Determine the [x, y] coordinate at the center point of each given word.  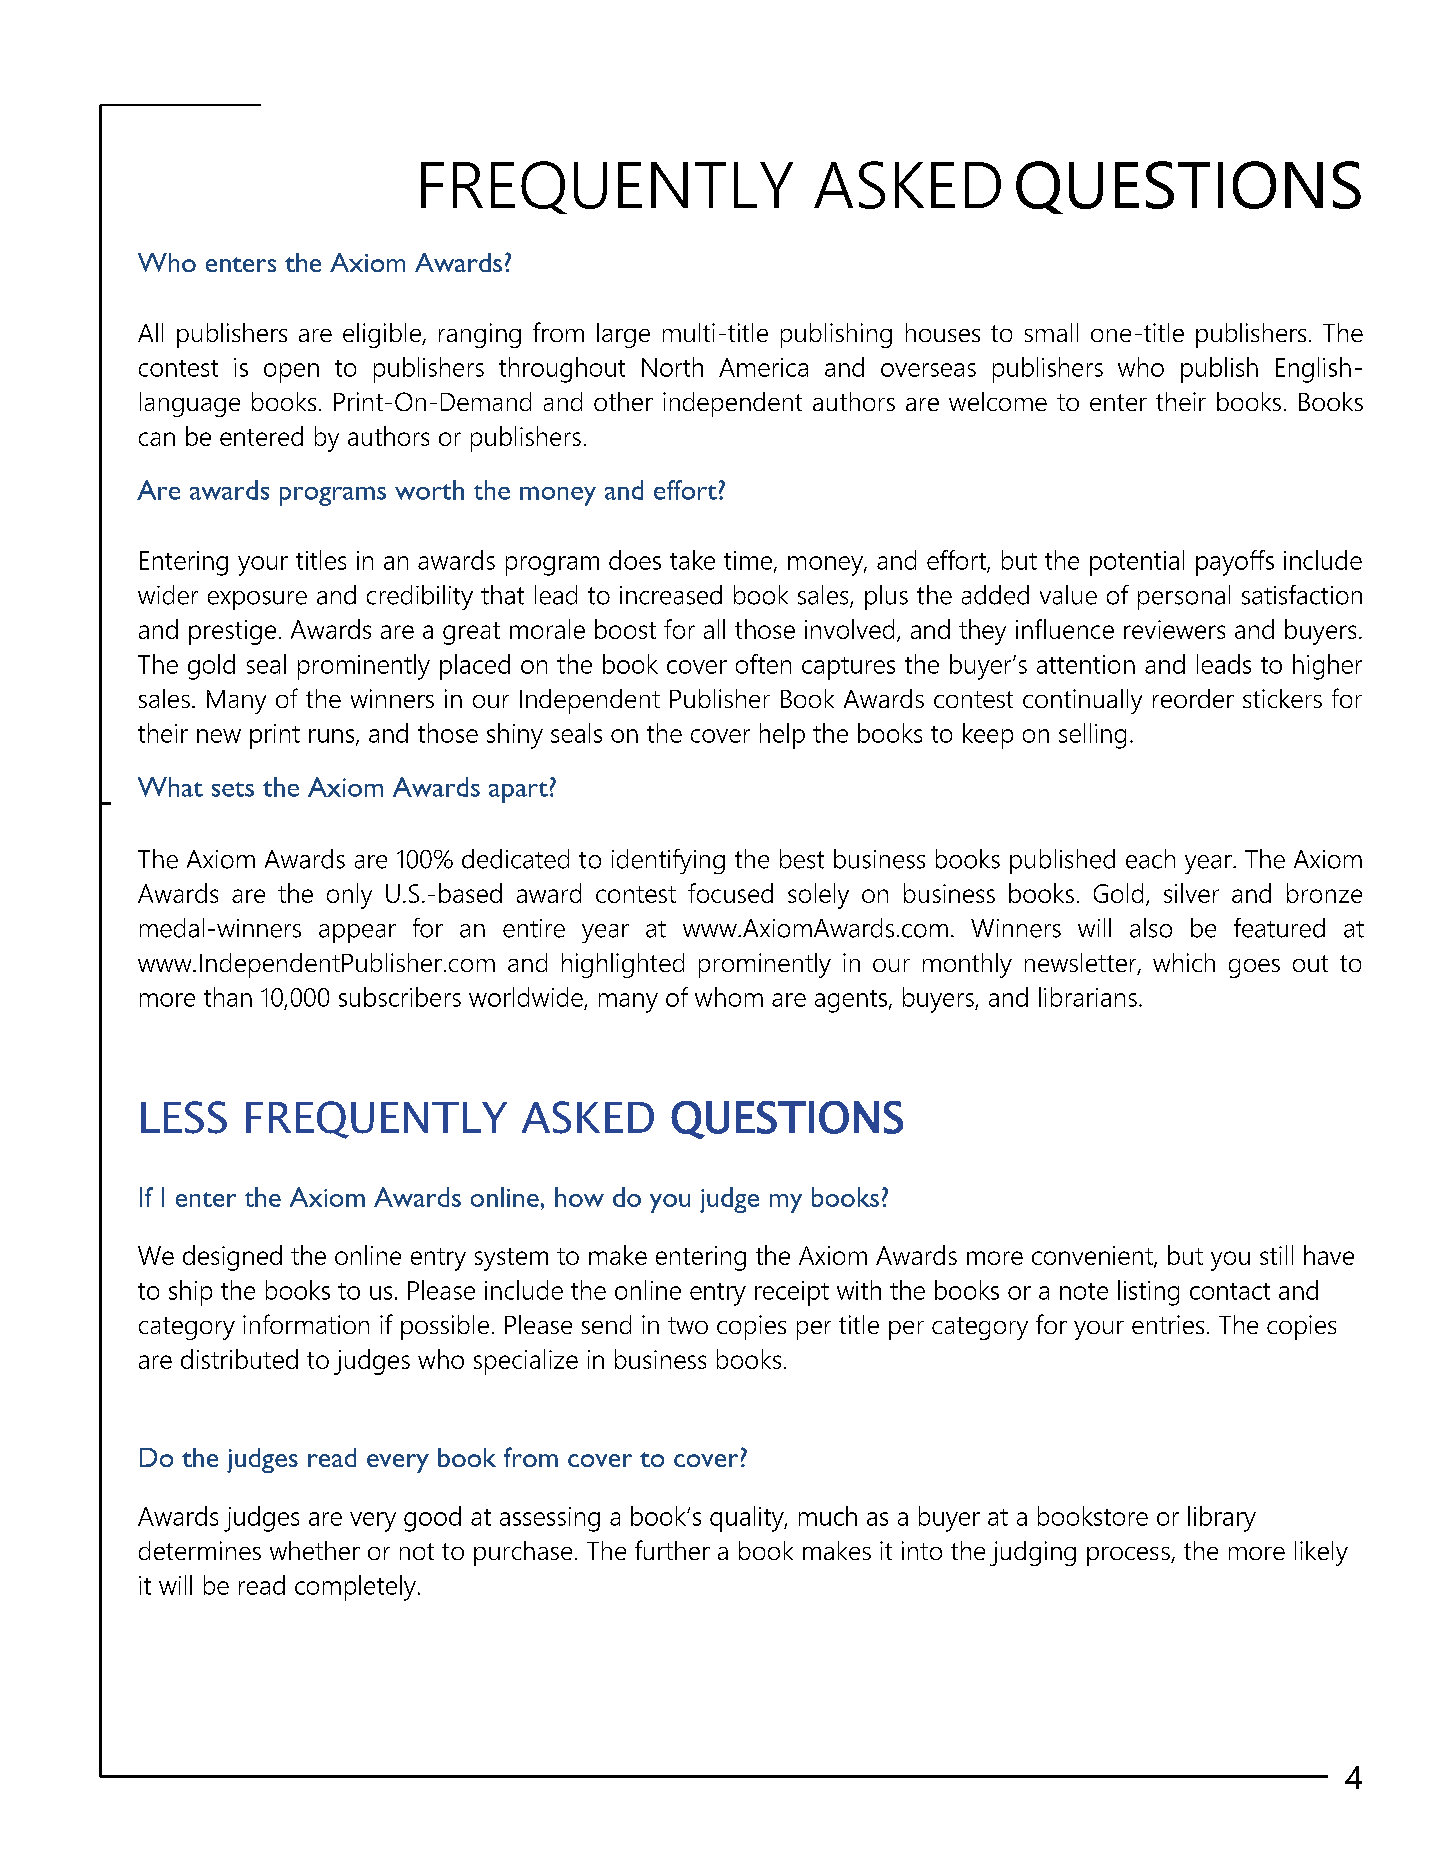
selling [1092, 736]
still [1276, 1255]
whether [315, 1550]
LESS [184, 1117]
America [763, 367]
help [782, 736]
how [579, 1197]
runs [333, 737]
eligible [383, 335]
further [672, 1550]
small [1051, 332]
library [1222, 1519]
